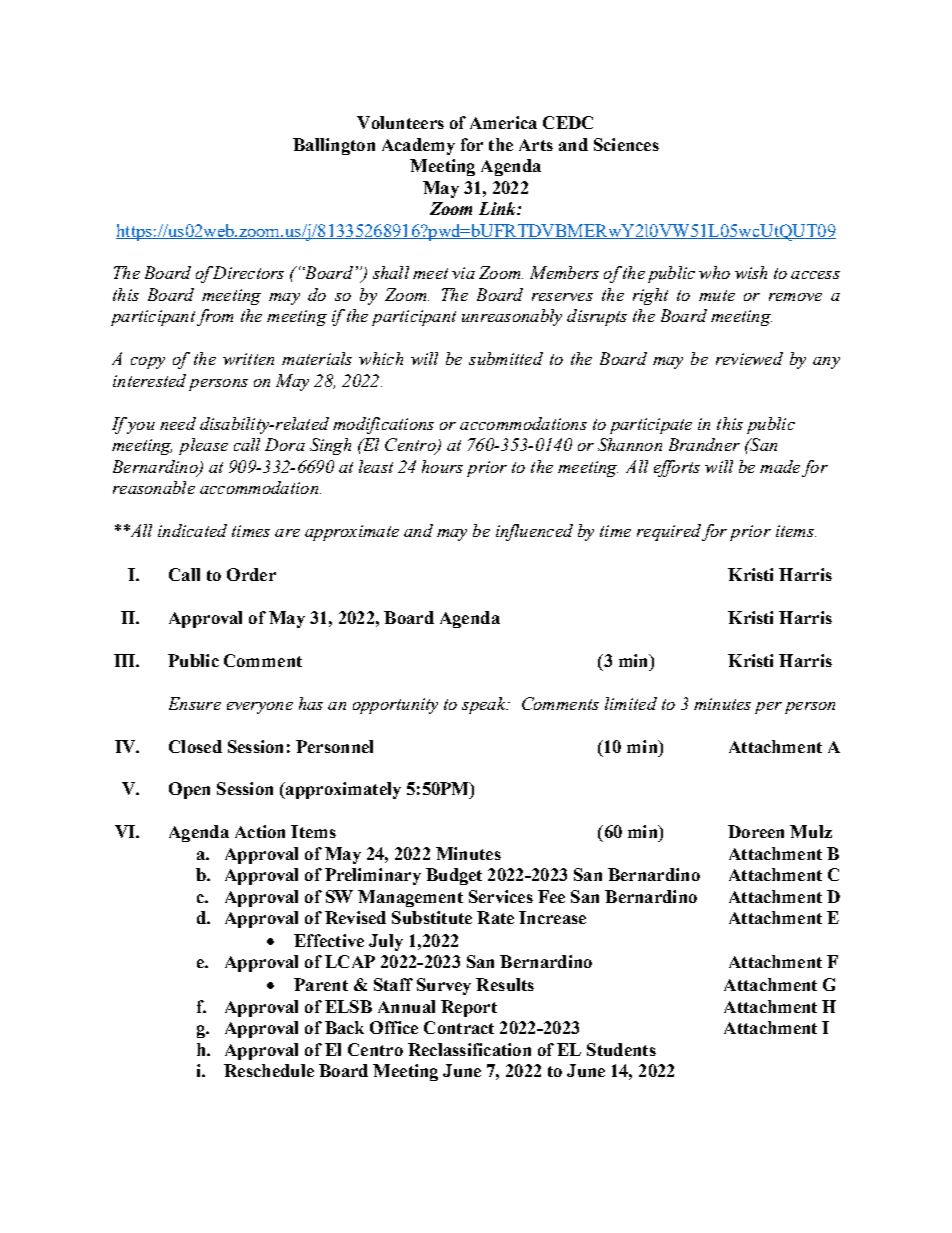 This page has width=952, height=1233. Describe the element at coordinates (248, 359) in the page. I see `written` at that location.
